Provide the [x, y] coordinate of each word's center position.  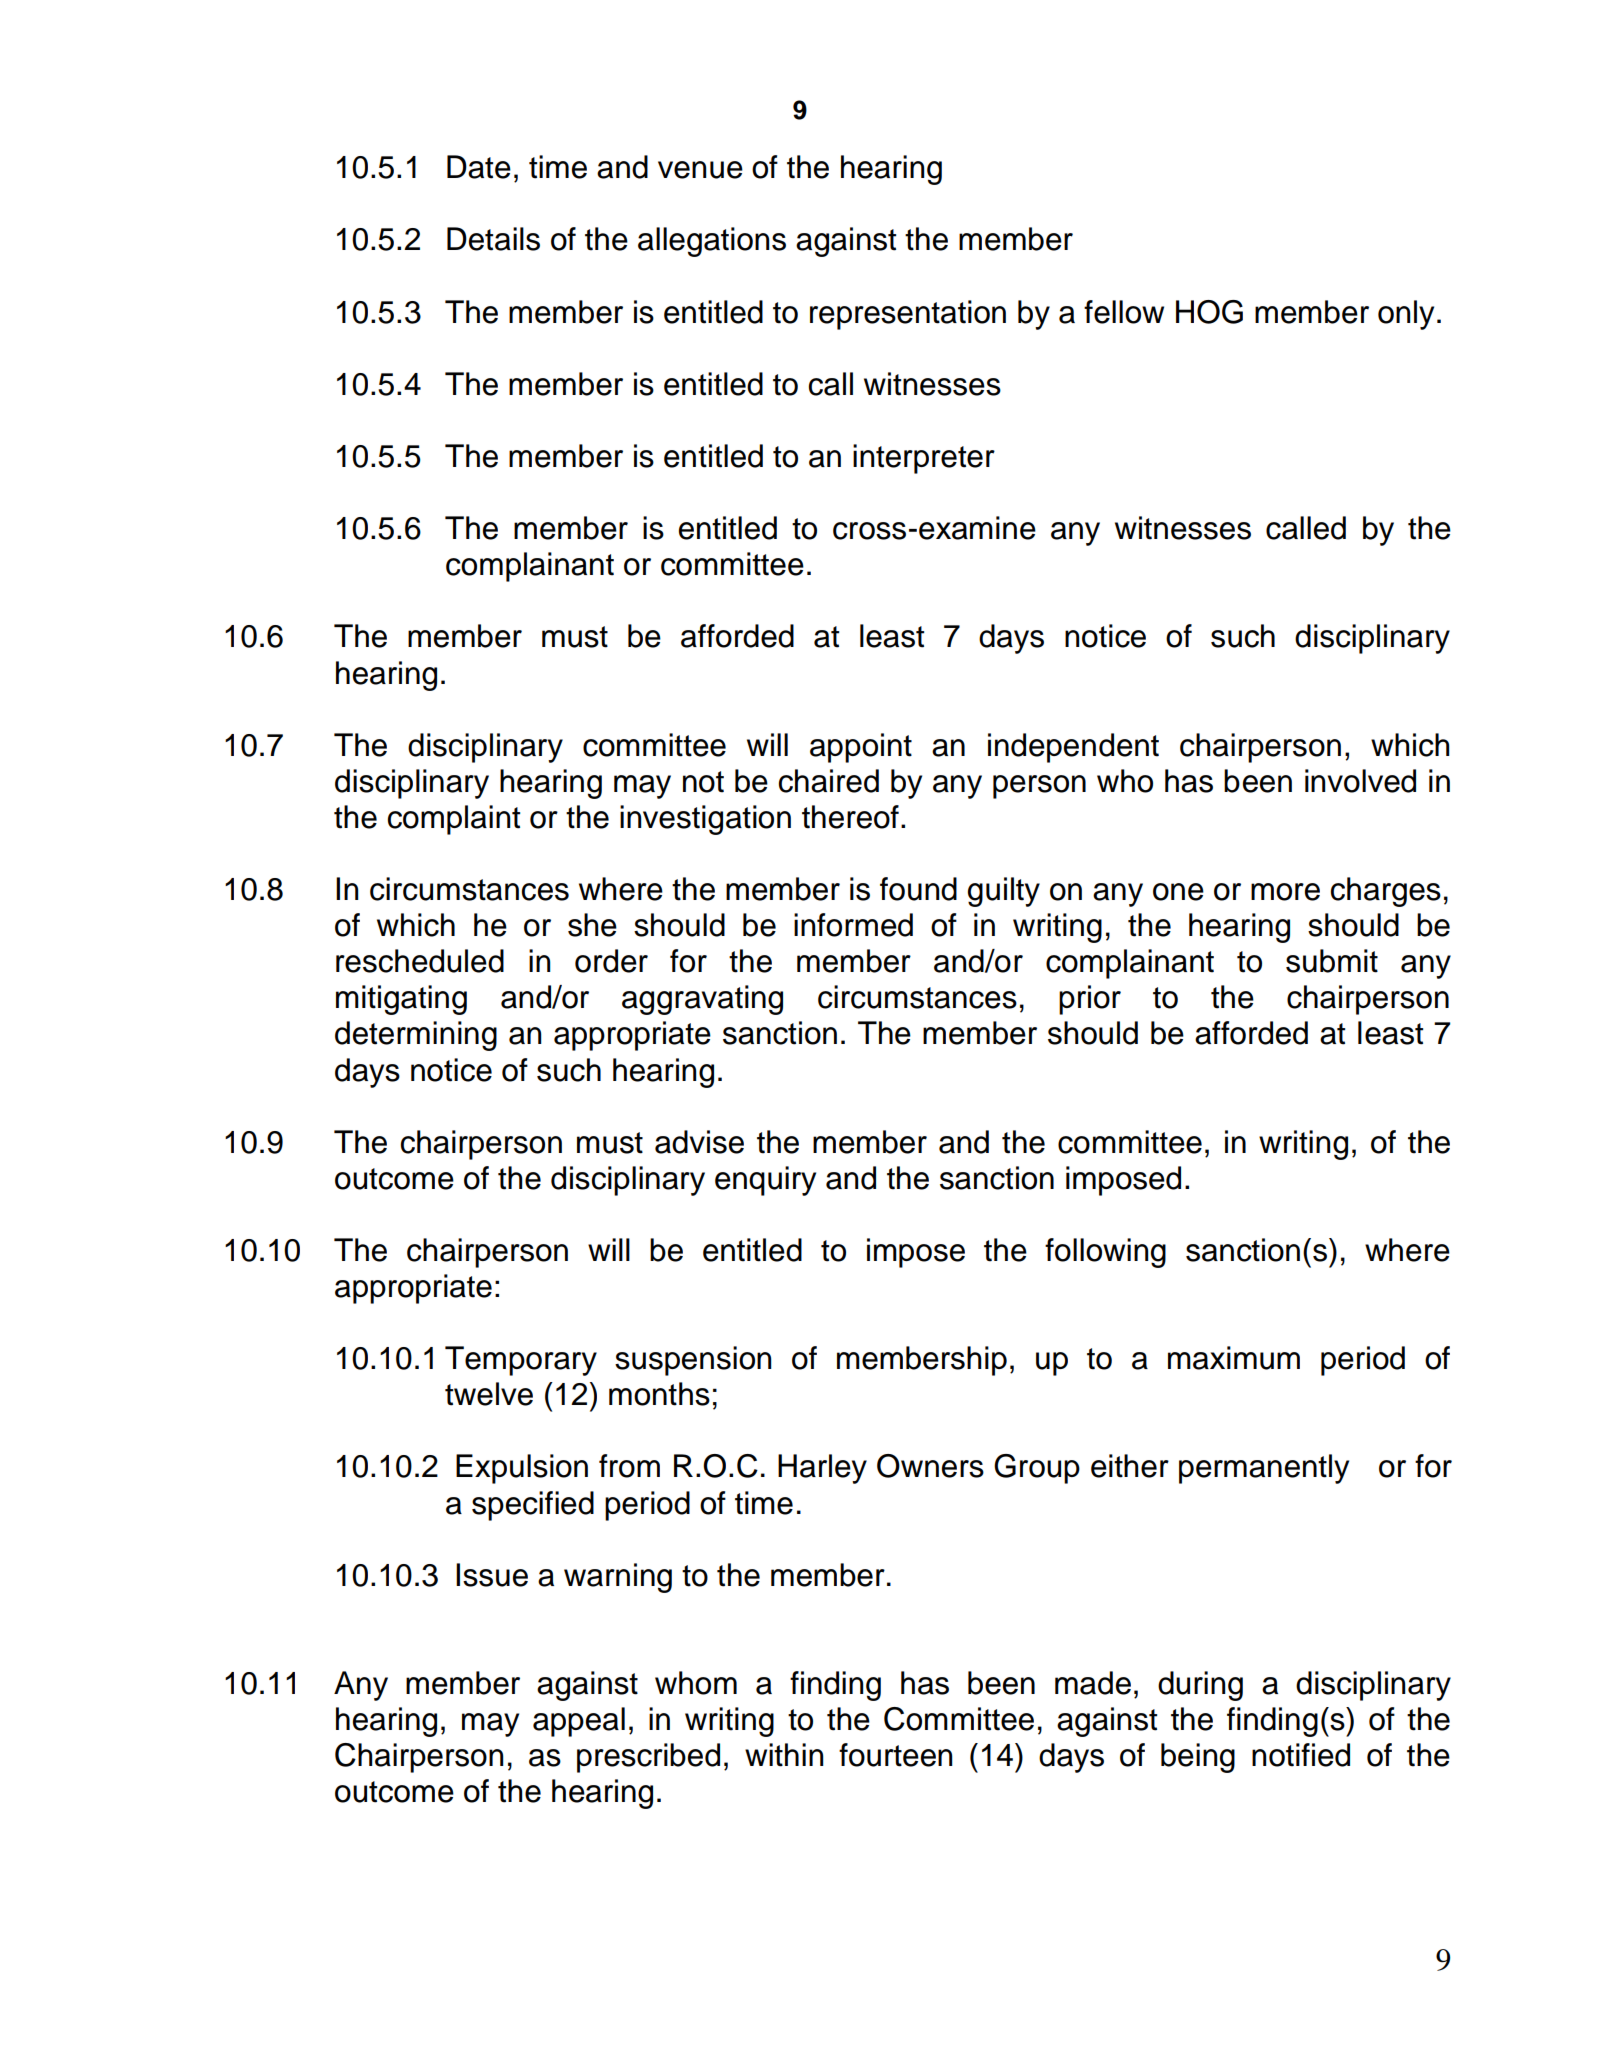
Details [493, 239]
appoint [861, 748]
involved [1360, 781]
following [1105, 1253]
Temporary [521, 1361]
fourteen [895, 1755]
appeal [579, 1722]
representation [908, 315]
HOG [1209, 312]
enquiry [765, 1181]
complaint [454, 820]
